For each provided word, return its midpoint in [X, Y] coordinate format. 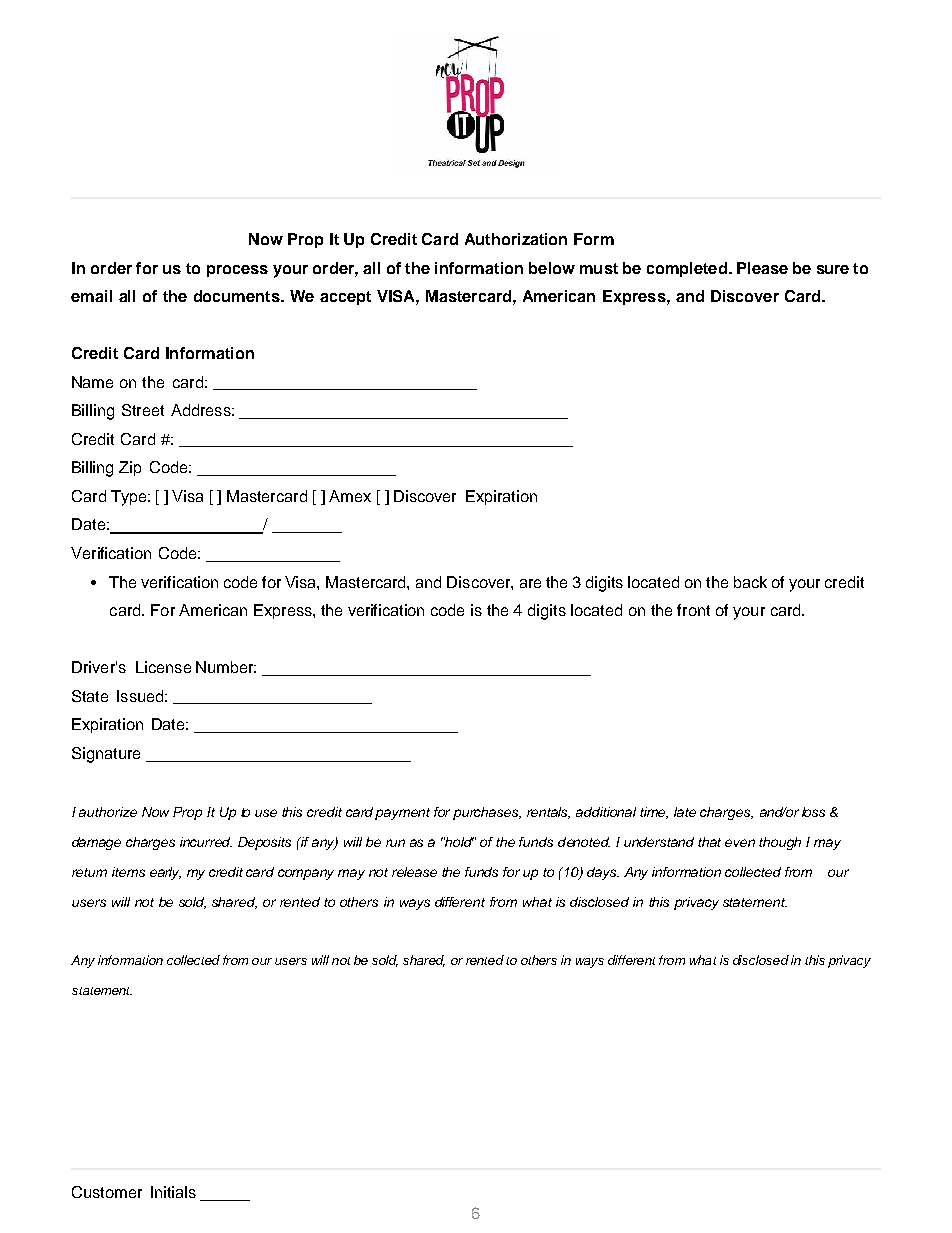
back [750, 582]
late [685, 812]
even [740, 843]
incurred [206, 842]
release [414, 872]
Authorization [516, 239]
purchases [487, 813]
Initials [173, 1192]
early [165, 873]
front [693, 610]
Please [762, 268]
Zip [130, 468]
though [780, 843]
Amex [350, 496]
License [163, 667]
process [237, 271]
